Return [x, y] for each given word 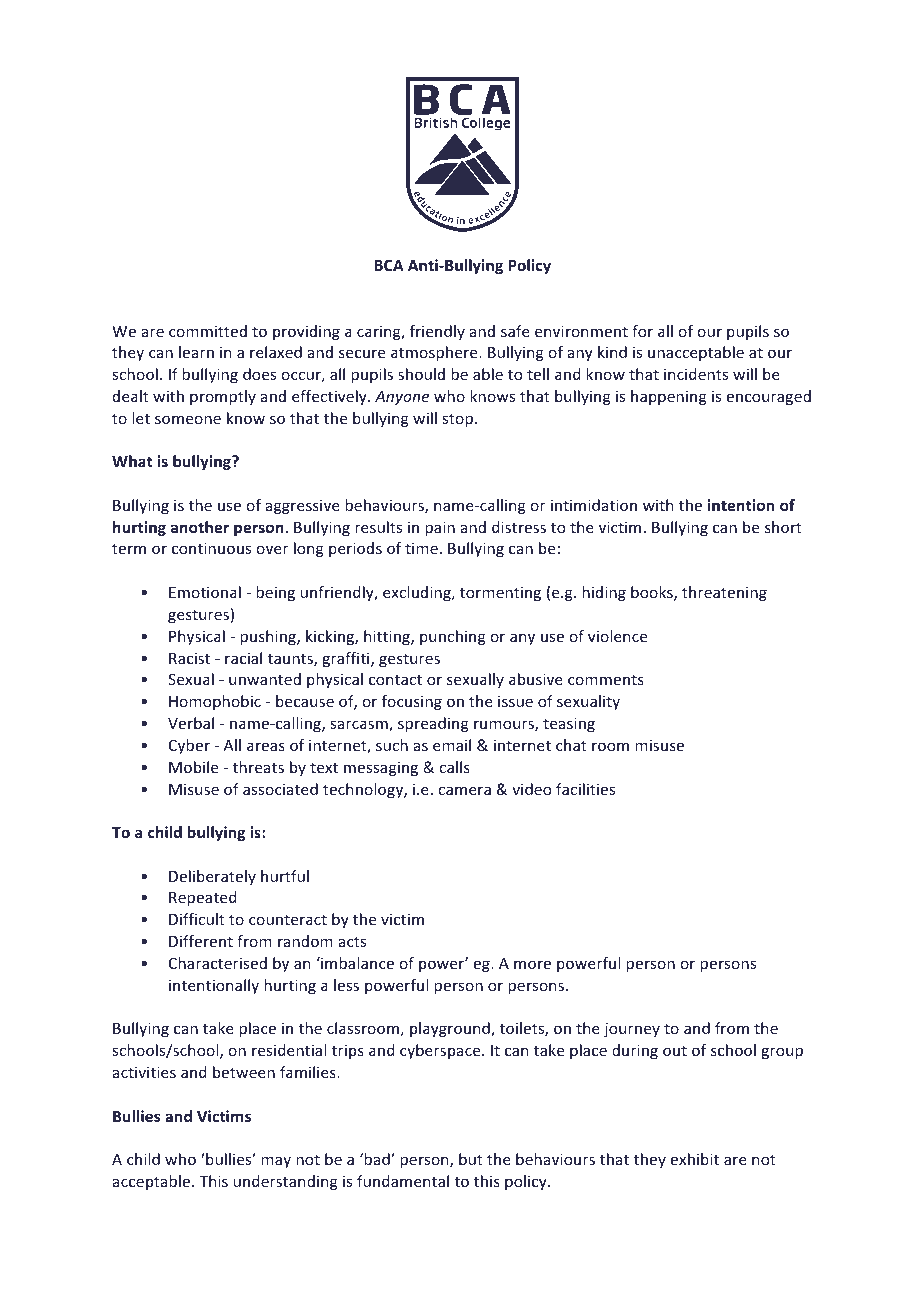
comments [606, 679]
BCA [389, 265]
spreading [433, 724]
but [471, 1159]
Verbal [191, 723]
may [276, 1162]
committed [208, 331]
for [642, 331]
